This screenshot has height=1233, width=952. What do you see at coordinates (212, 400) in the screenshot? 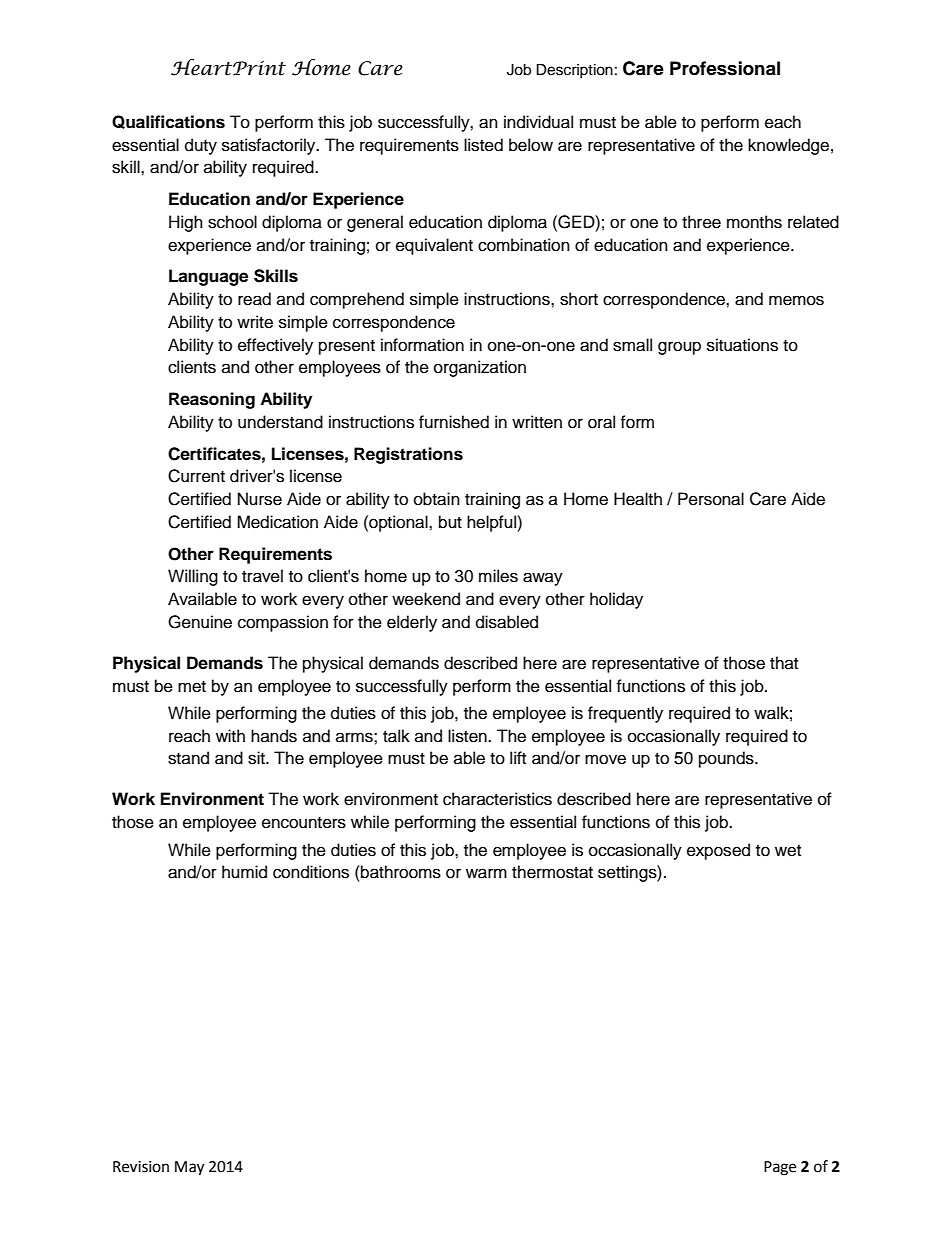
I see `Reasoning` at bounding box center [212, 400].
